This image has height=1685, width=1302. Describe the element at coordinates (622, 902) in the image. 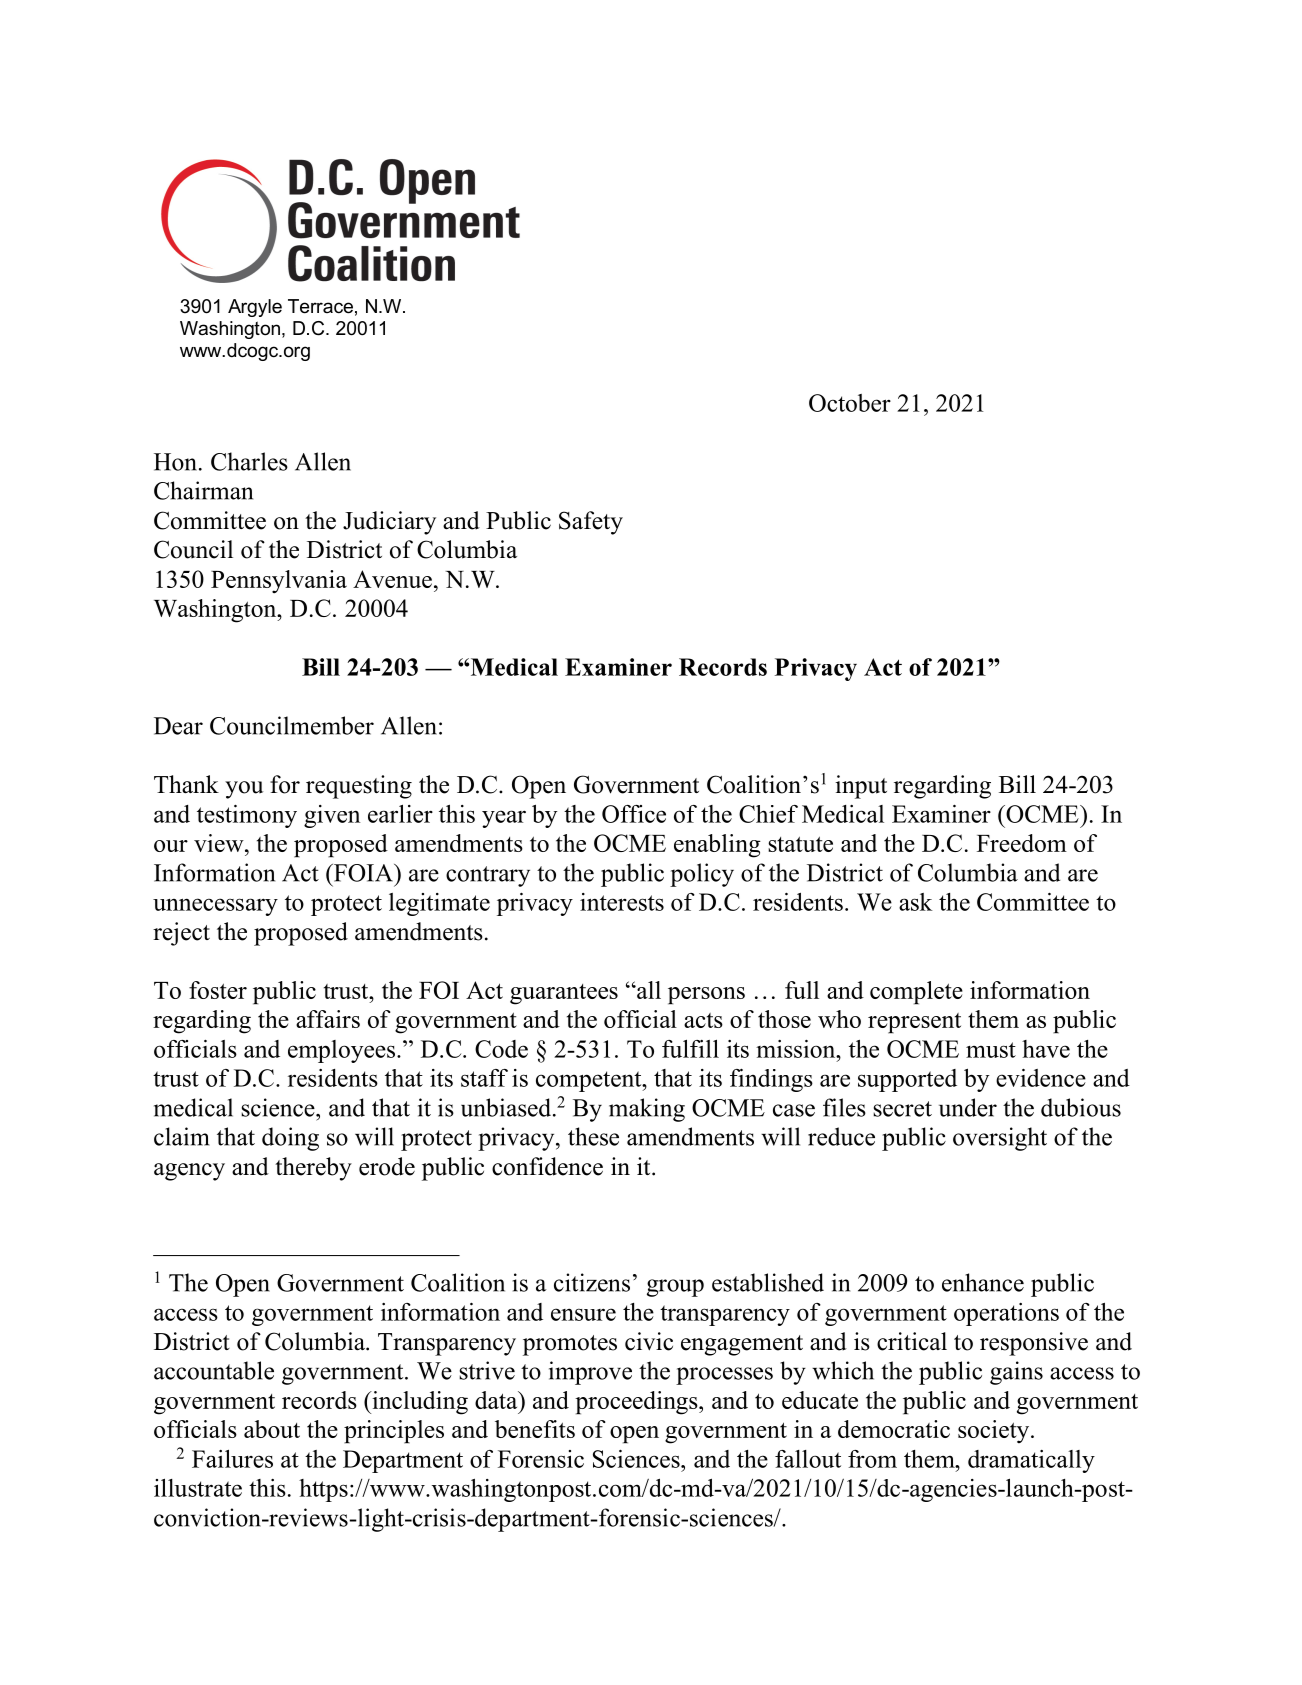

I see `interests` at that location.
